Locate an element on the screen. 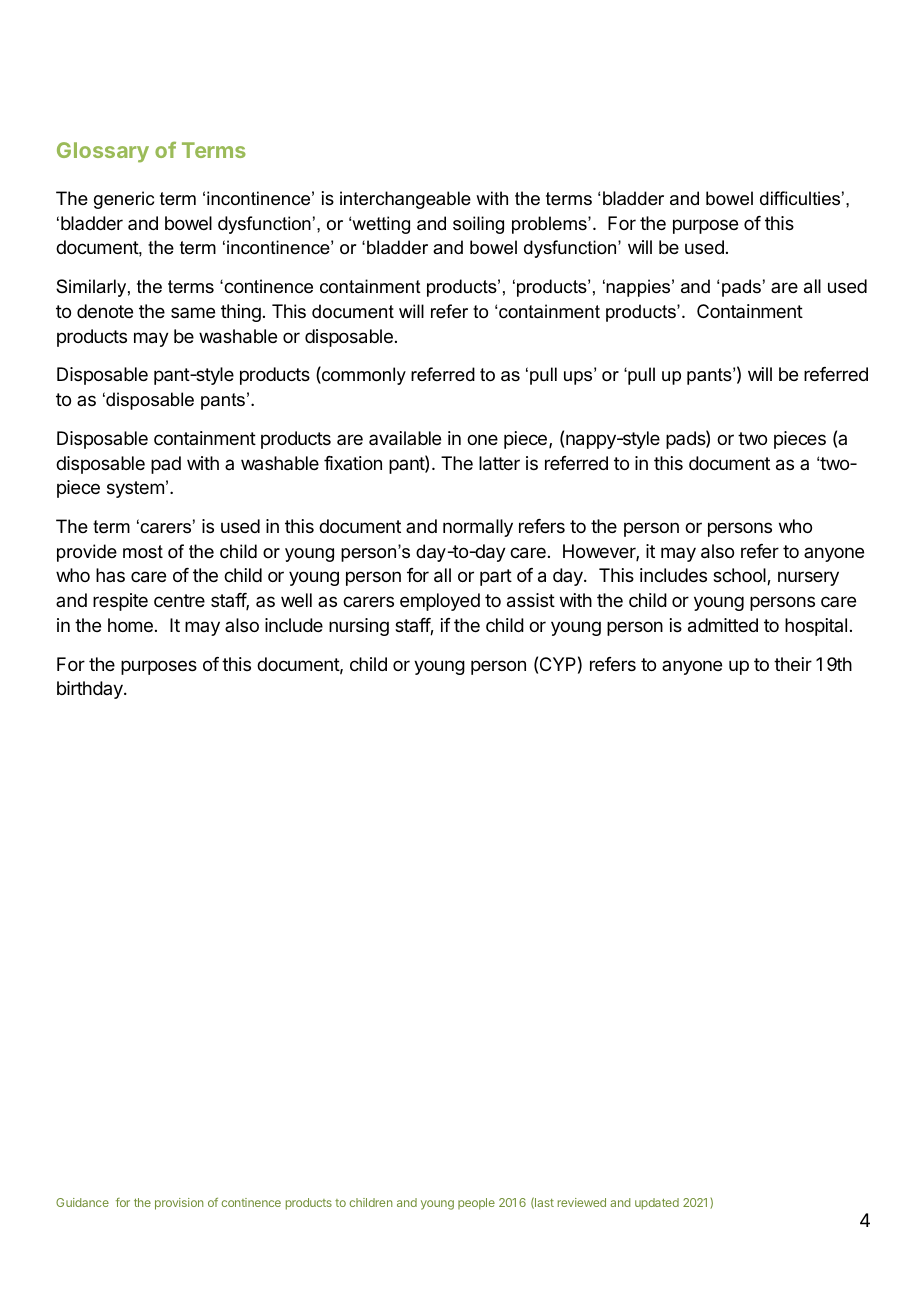  generic is located at coordinates (124, 200).
